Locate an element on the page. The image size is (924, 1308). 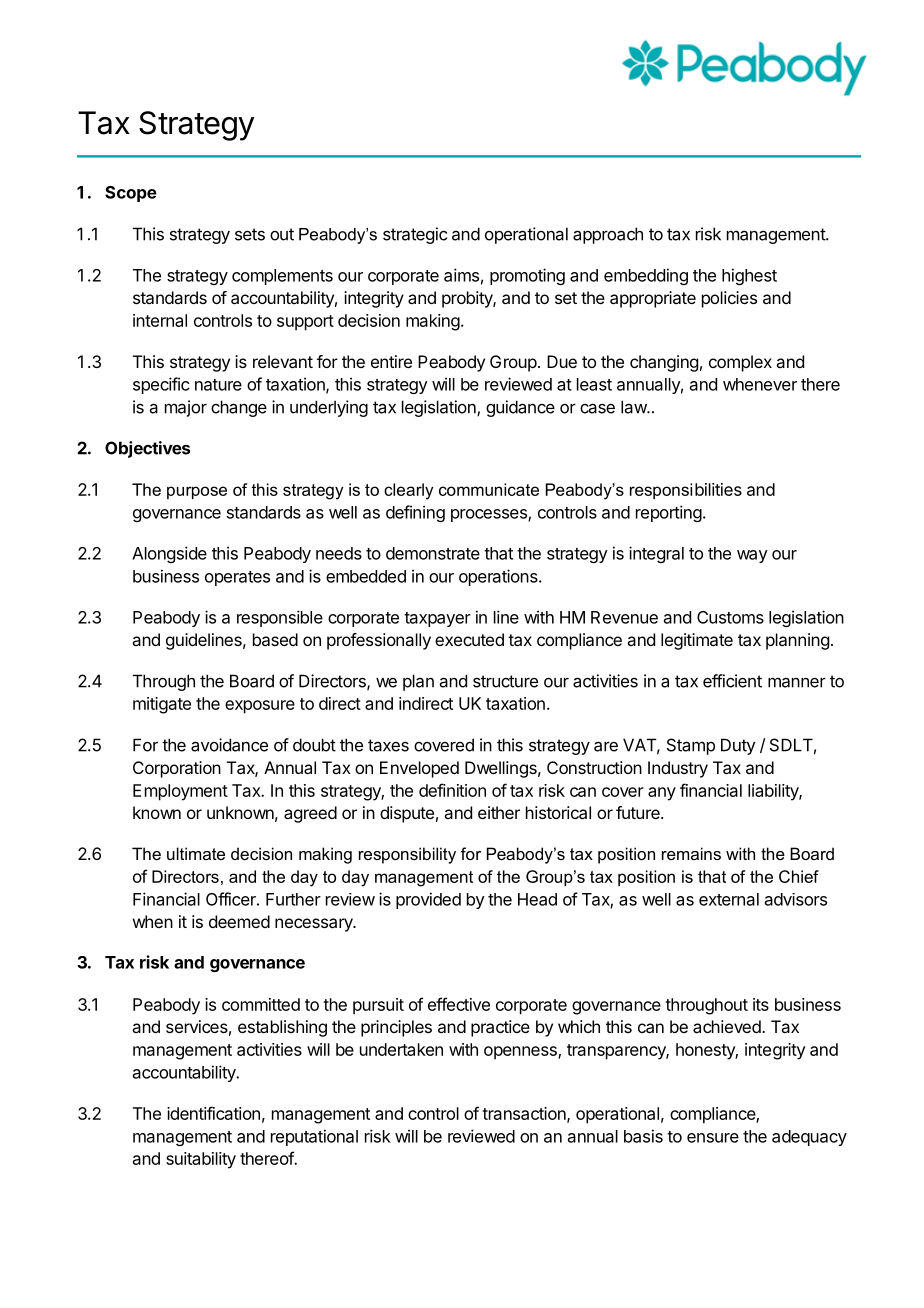
highest is located at coordinates (749, 276).
